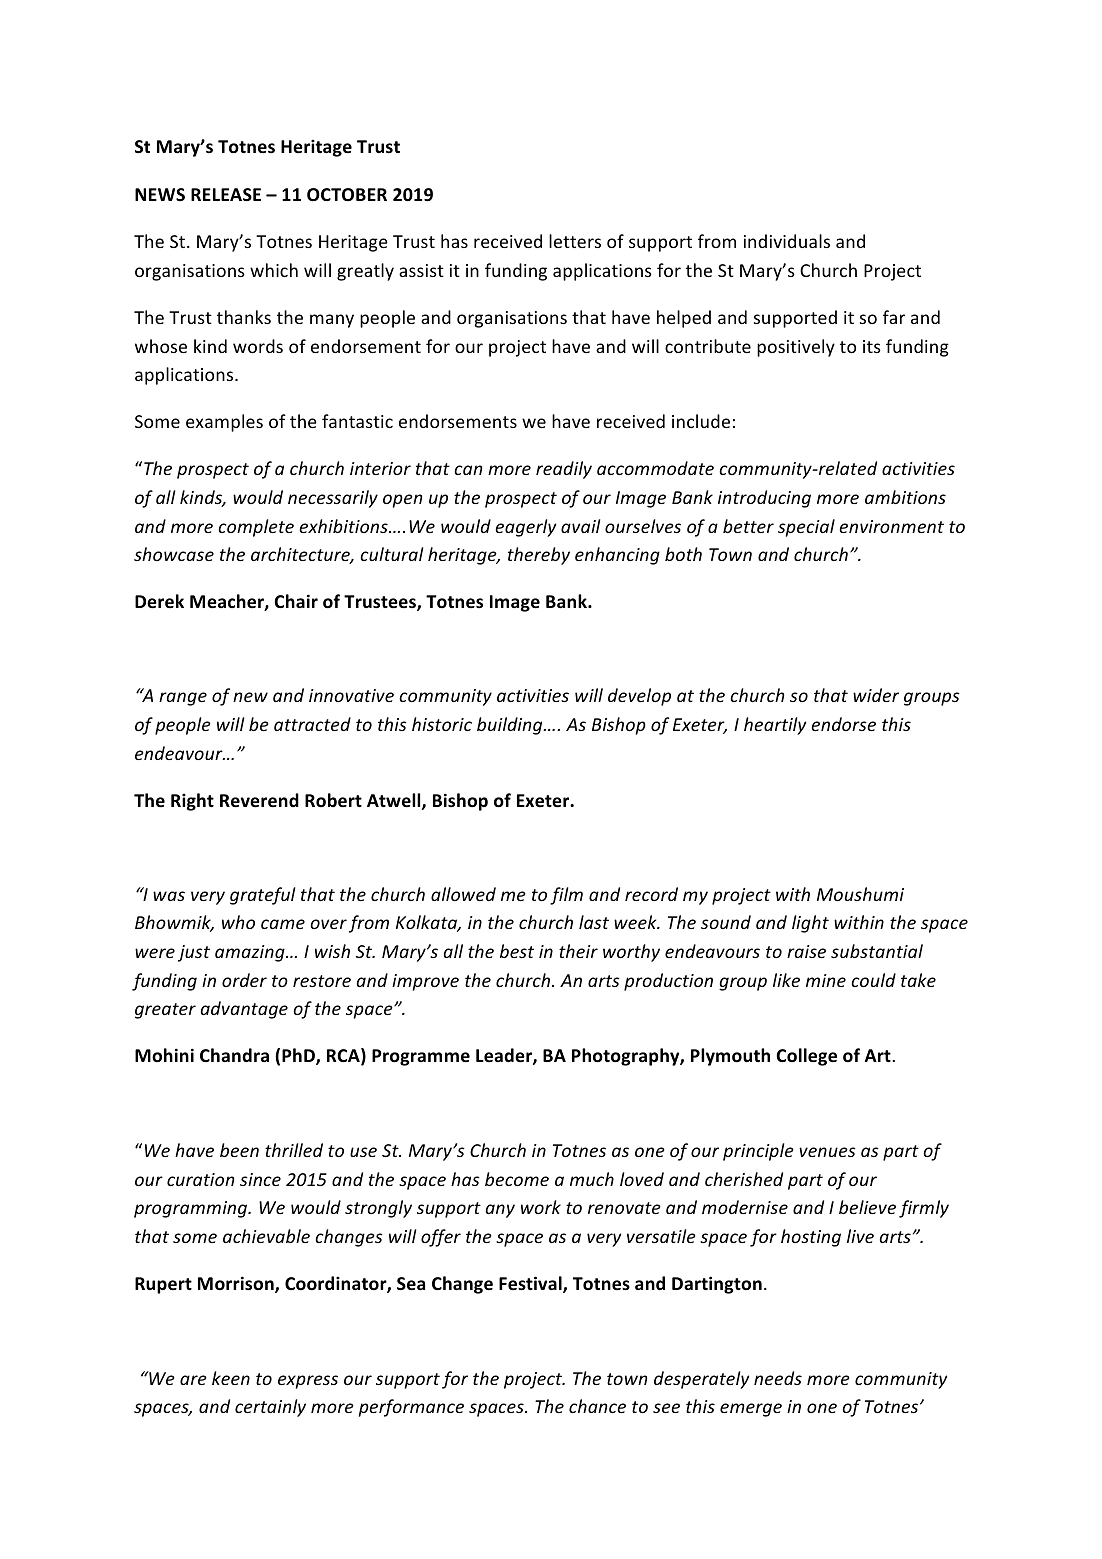 This screenshot has width=1102, height=1559. Describe the element at coordinates (231, 1378) in the screenshot. I see `keen` at that location.
